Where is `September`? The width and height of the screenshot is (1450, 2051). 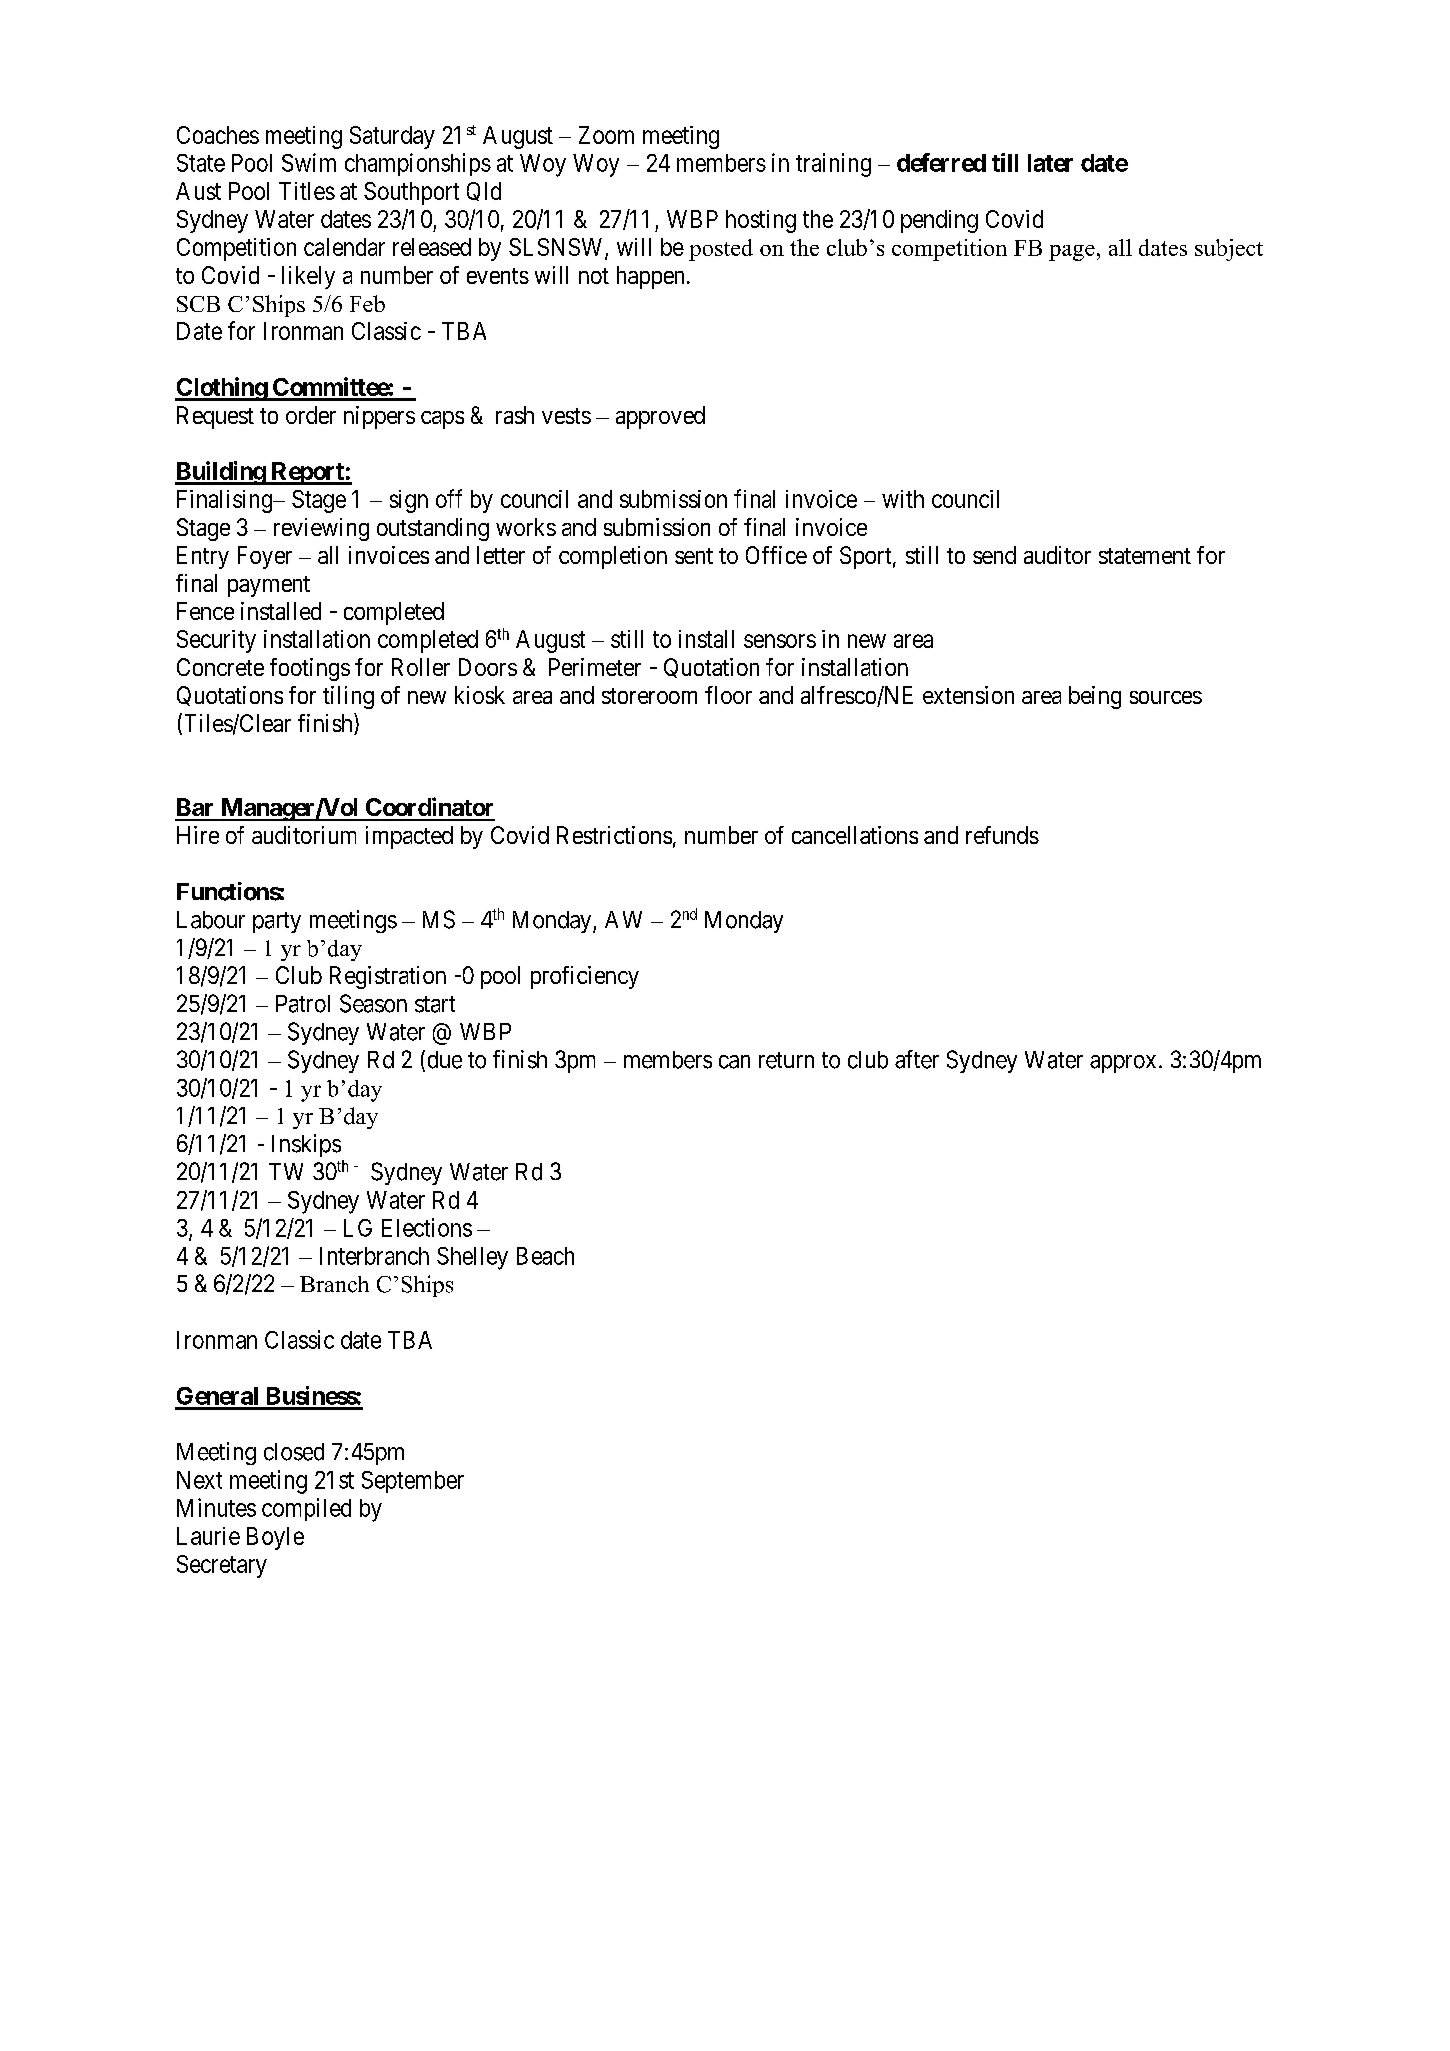
September is located at coordinates (413, 1482).
